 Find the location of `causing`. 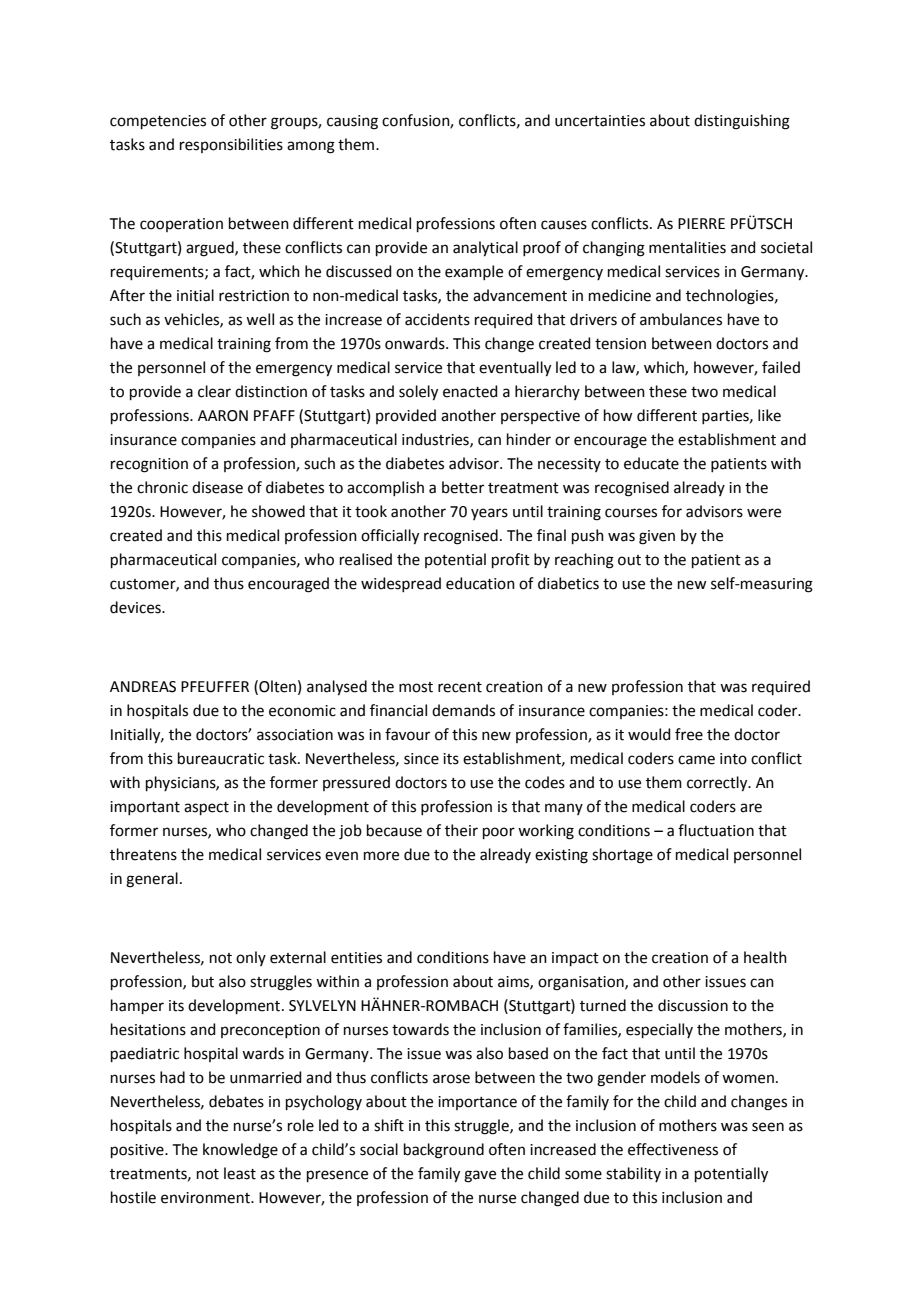

causing is located at coordinates (352, 122).
